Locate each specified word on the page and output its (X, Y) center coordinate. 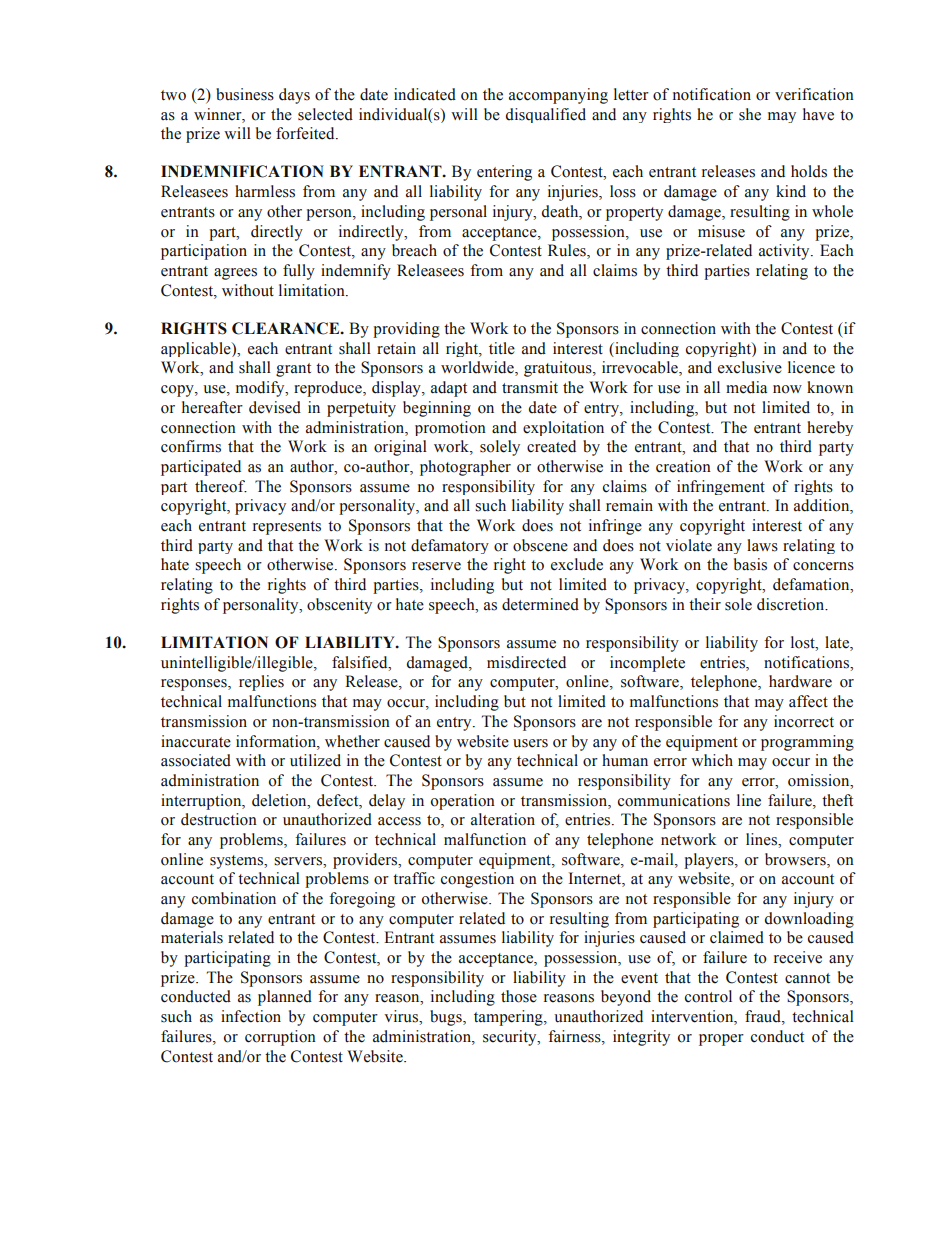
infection (251, 1016)
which (712, 760)
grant (293, 370)
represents (287, 528)
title (502, 348)
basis (750, 564)
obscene (540, 545)
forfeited (306, 133)
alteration (503, 819)
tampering (509, 1018)
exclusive (750, 367)
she (750, 114)
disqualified (546, 115)
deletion (280, 800)
